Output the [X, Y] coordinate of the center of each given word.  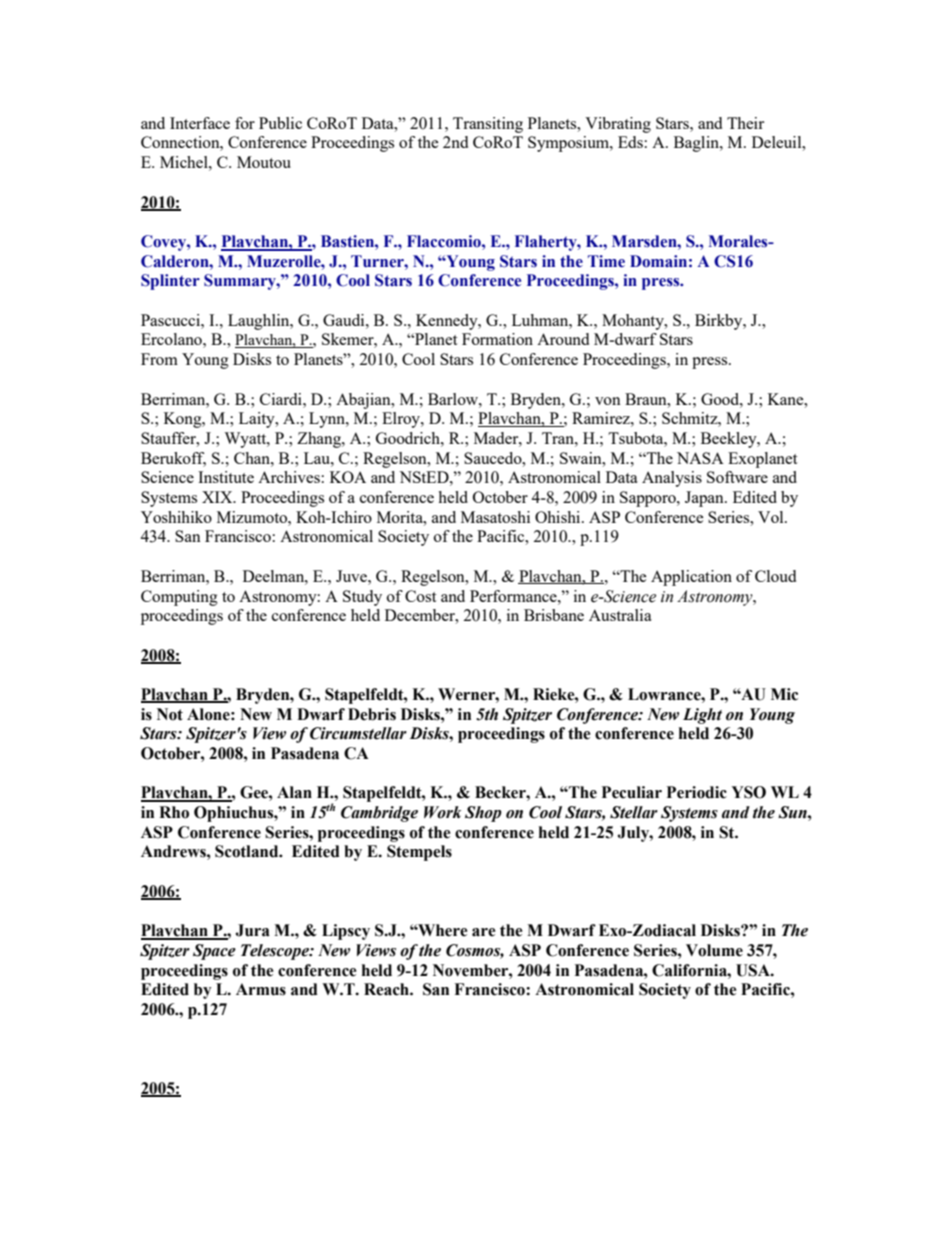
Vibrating [618, 125]
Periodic [697, 792]
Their [745, 123]
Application [691, 578]
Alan [294, 792]
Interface [200, 123]
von [608, 401]
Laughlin [260, 322]
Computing [179, 598]
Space [214, 952]
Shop [483, 814]
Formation [497, 339]
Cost [420, 596]
